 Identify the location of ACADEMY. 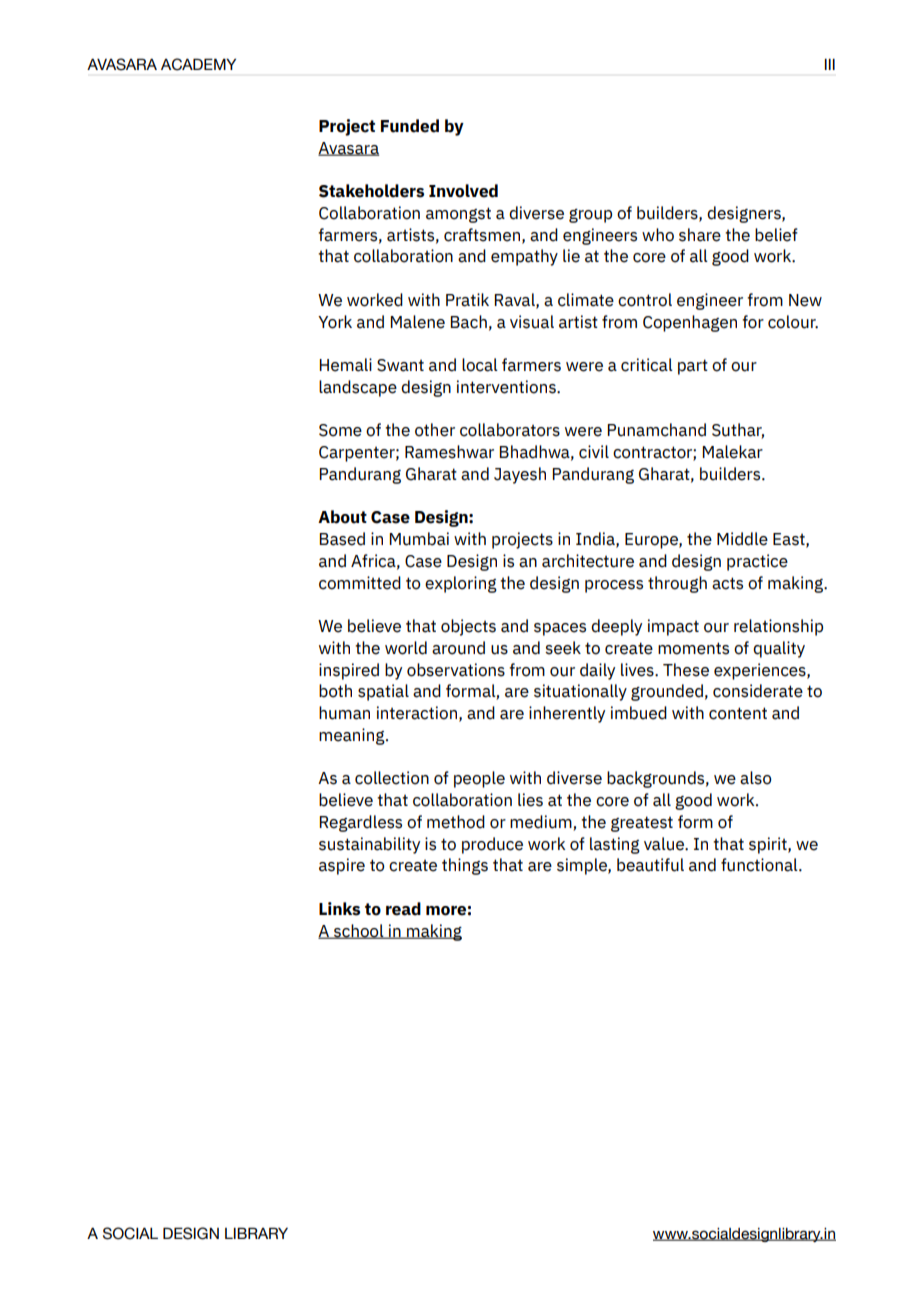
(198, 64).
